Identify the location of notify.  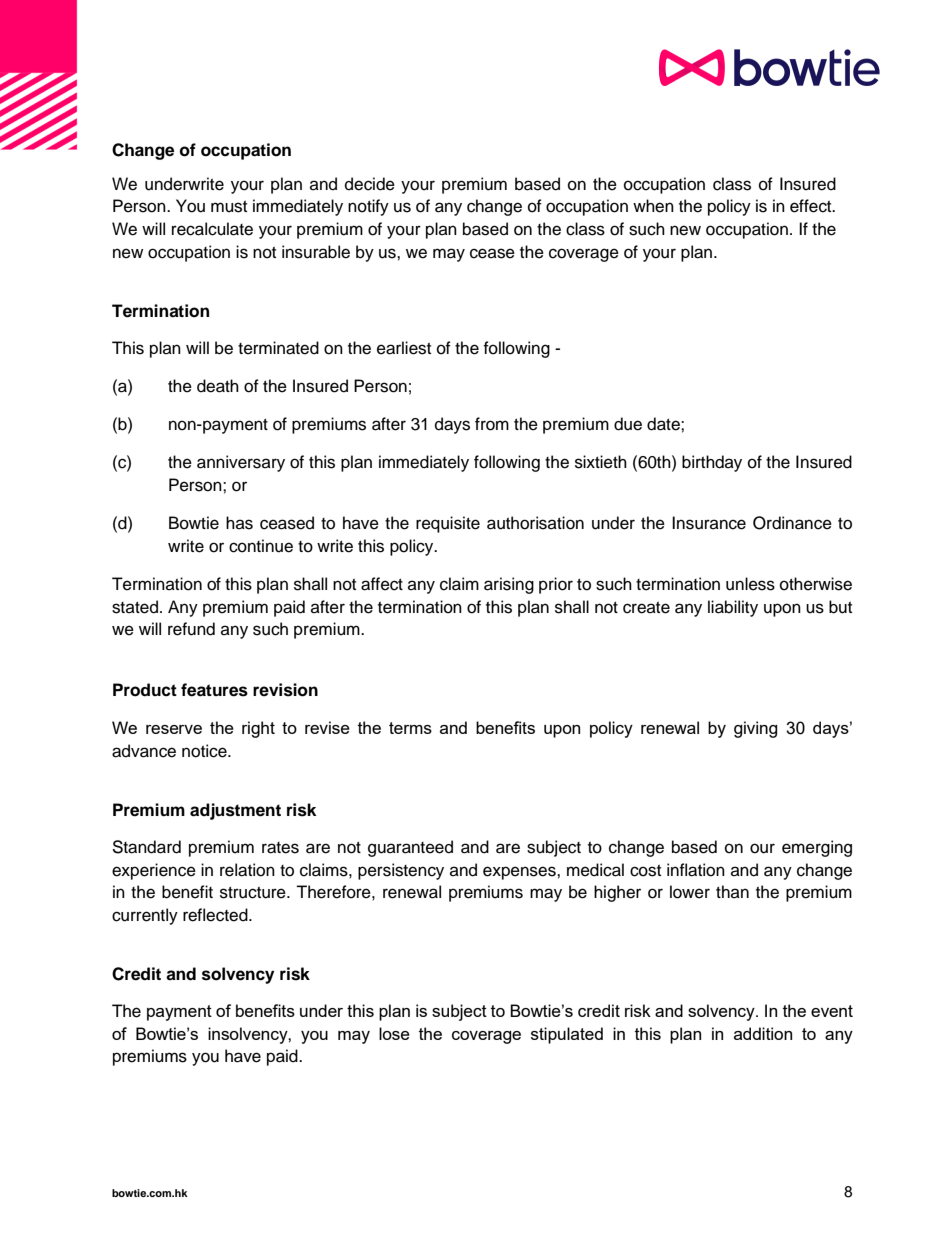
(368, 207).
